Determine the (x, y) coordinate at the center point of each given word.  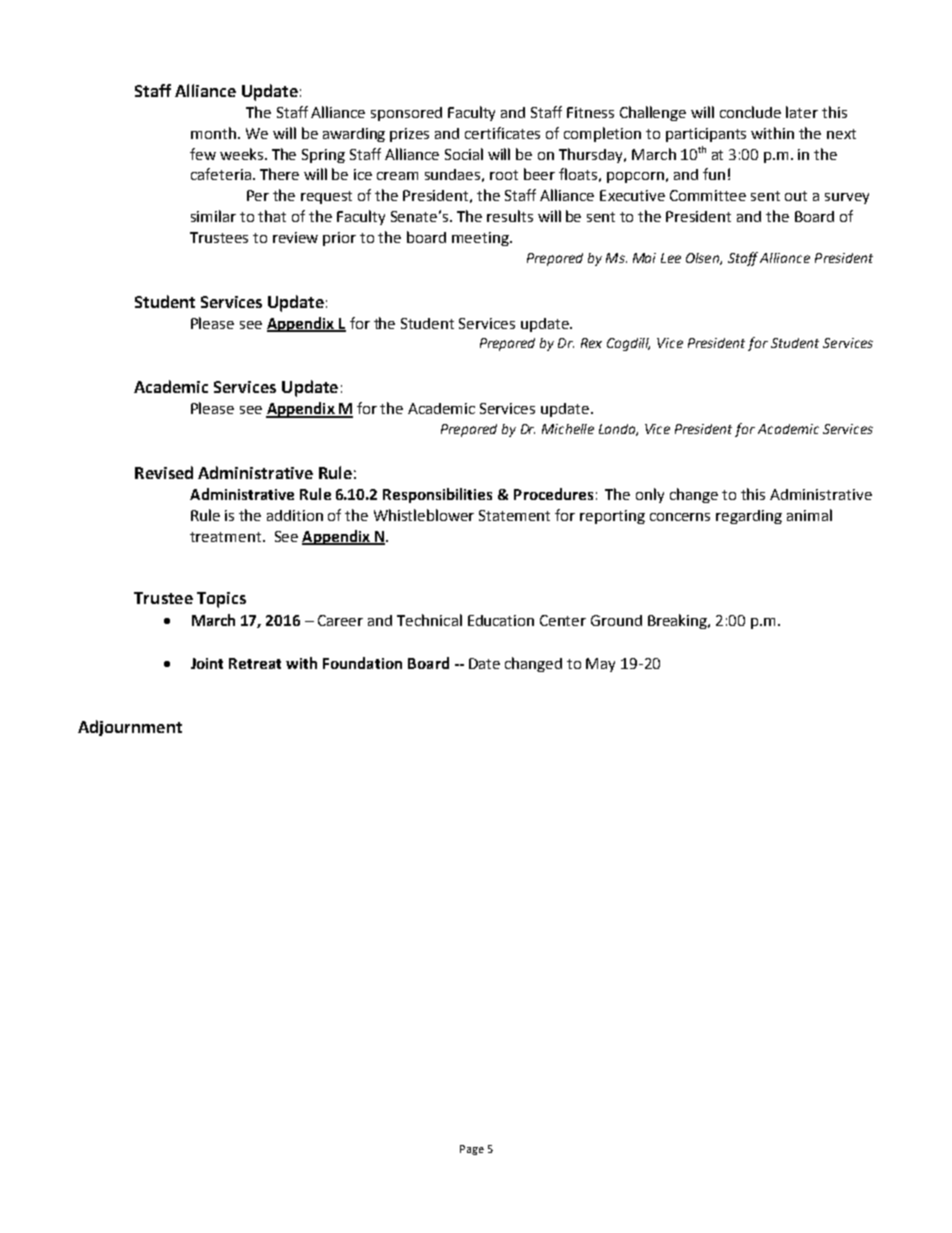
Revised (164, 472)
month (213, 133)
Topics (221, 600)
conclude (750, 112)
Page (472, 1150)
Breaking (679, 621)
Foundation (362, 663)
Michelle (568, 429)
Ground (616, 620)
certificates (502, 133)
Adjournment (130, 728)
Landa (618, 430)
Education (501, 620)
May (600, 665)
